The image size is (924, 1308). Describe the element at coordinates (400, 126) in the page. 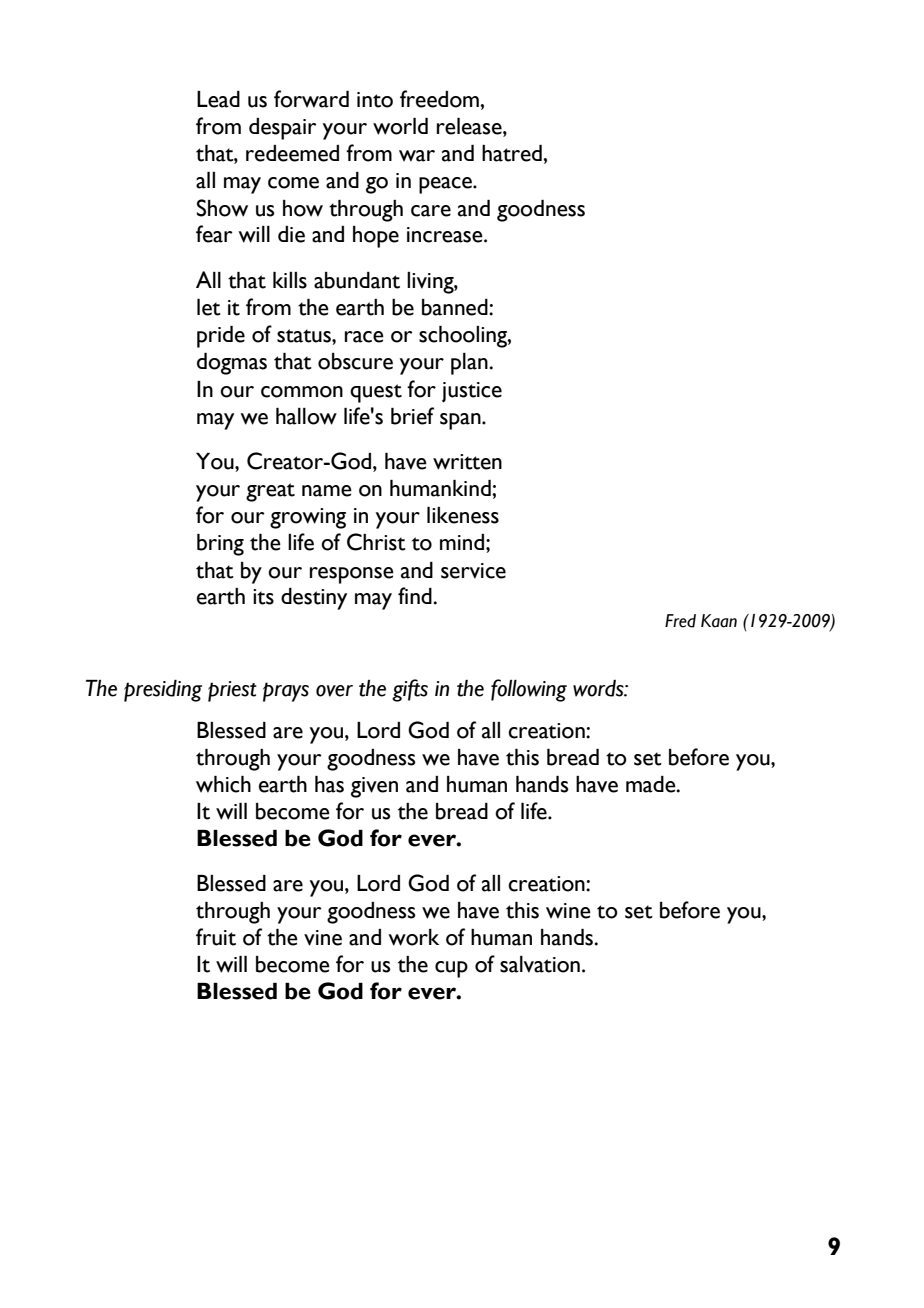

I see `world` at that location.
